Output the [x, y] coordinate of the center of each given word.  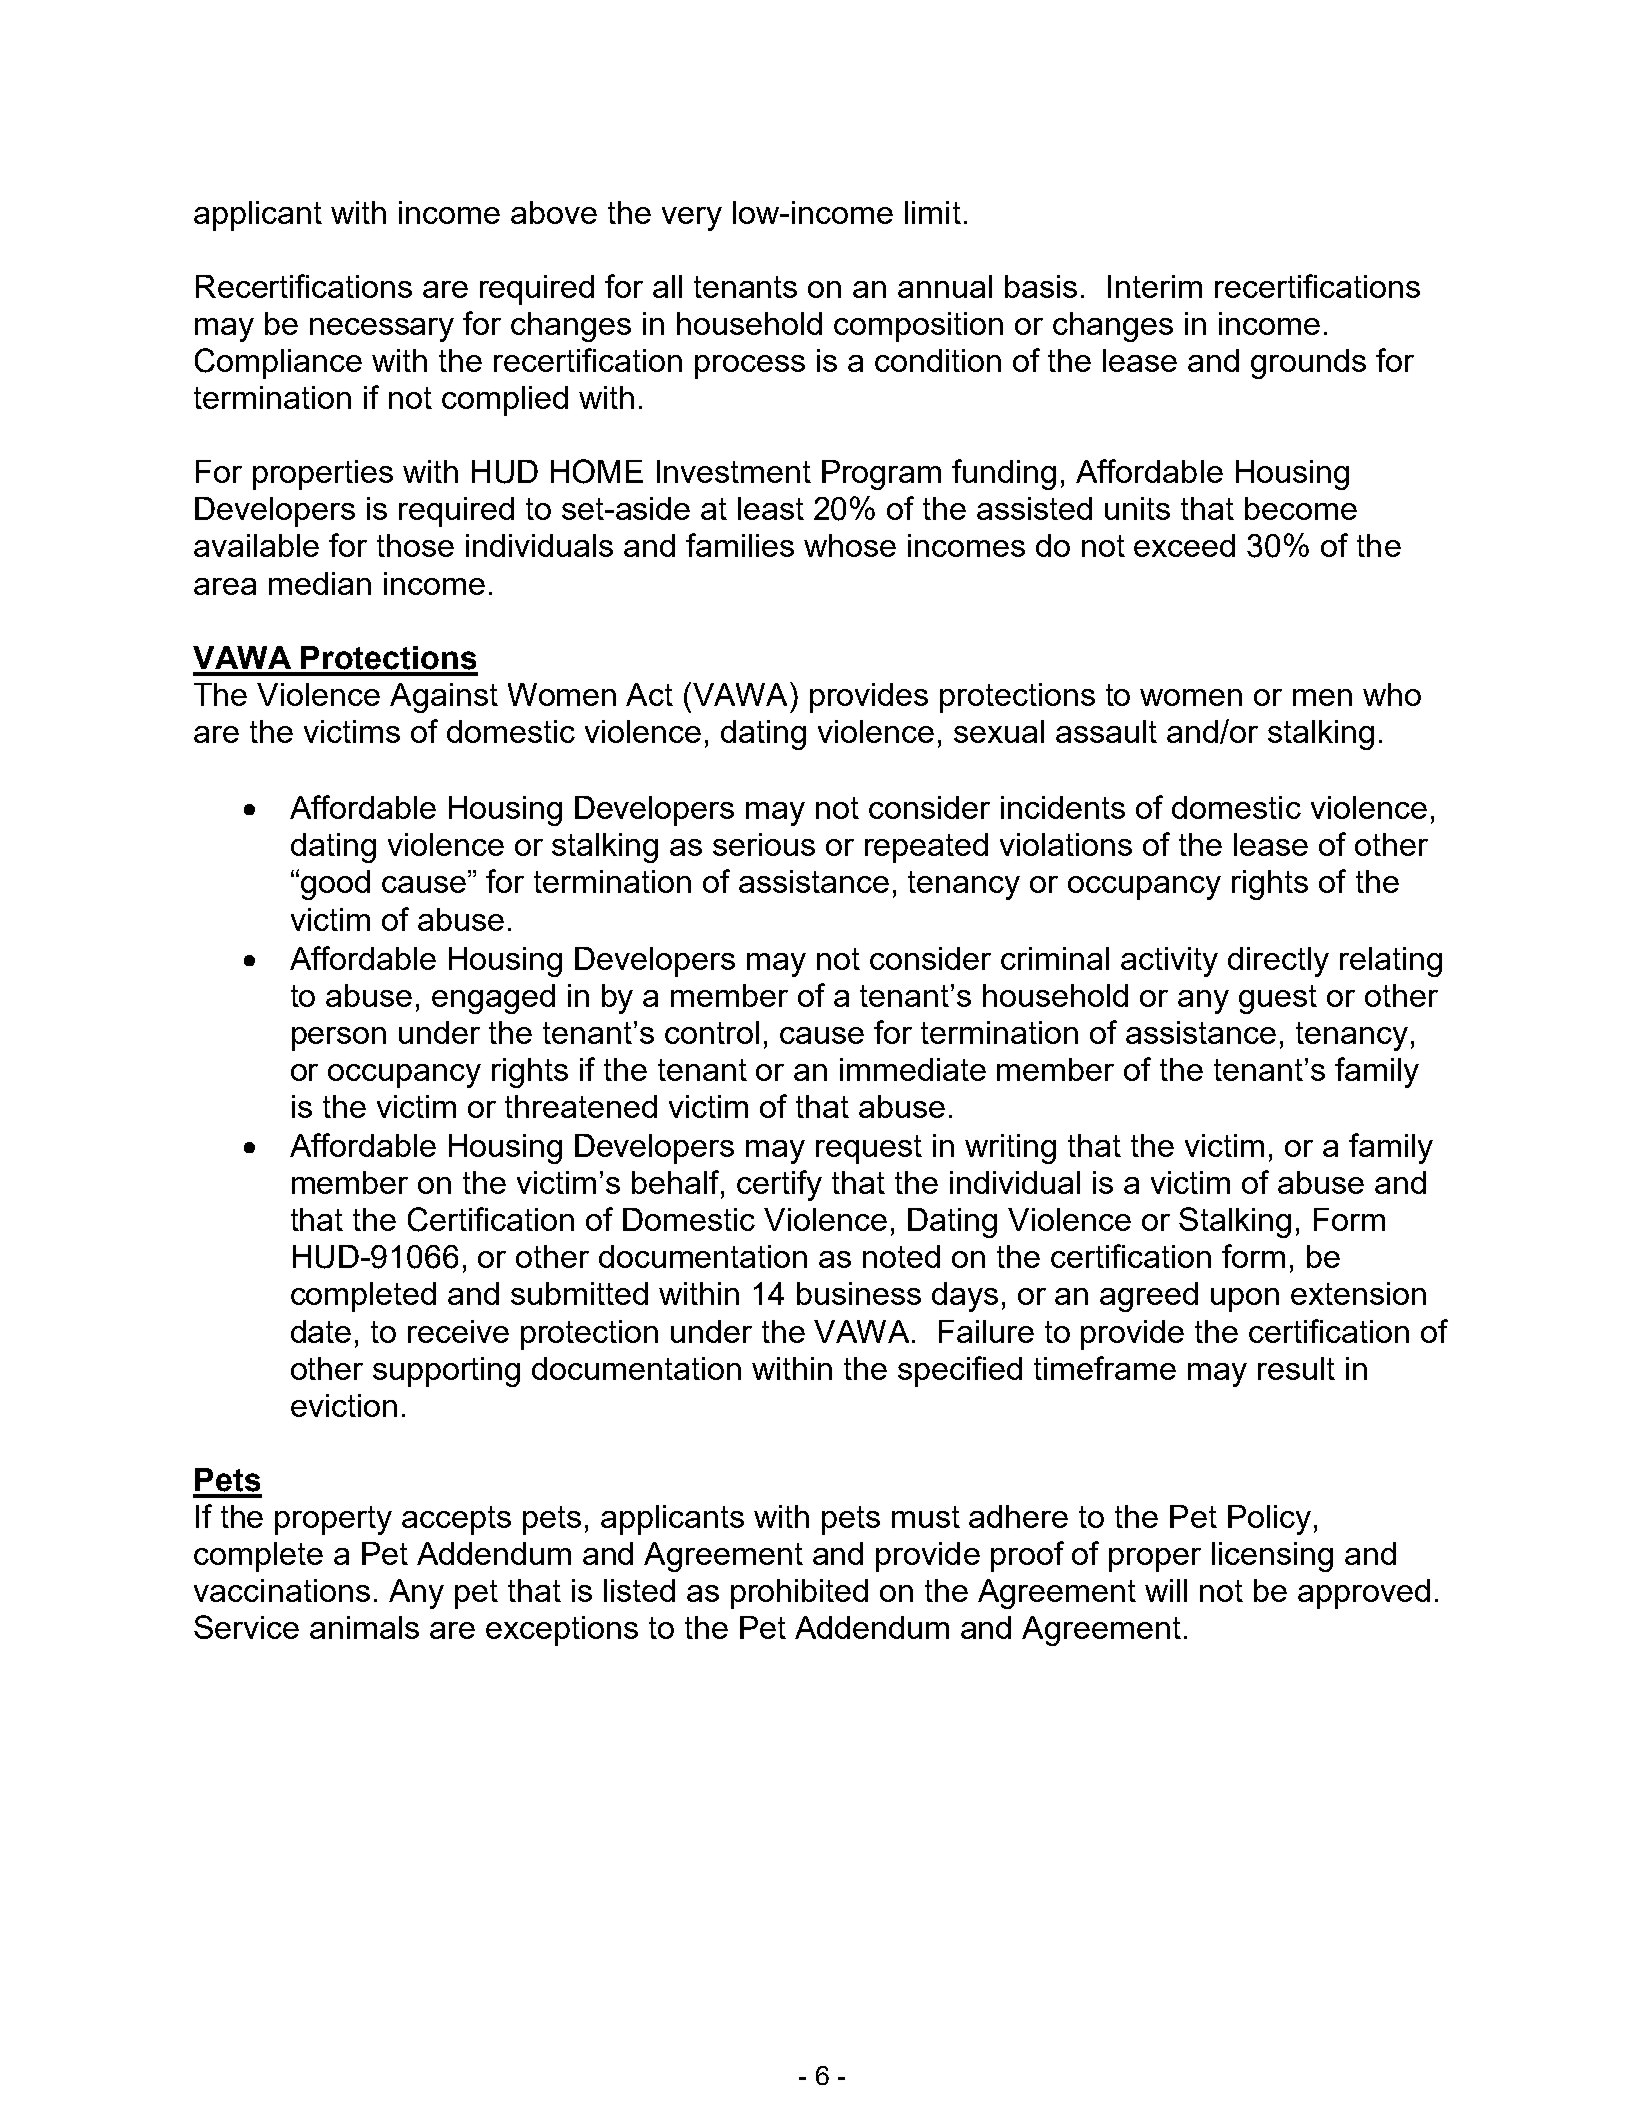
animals [364, 1627]
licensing [1272, 1557]
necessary [382, 330]
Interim [1155, 286]
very [692, 219]
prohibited [799, 1594]
